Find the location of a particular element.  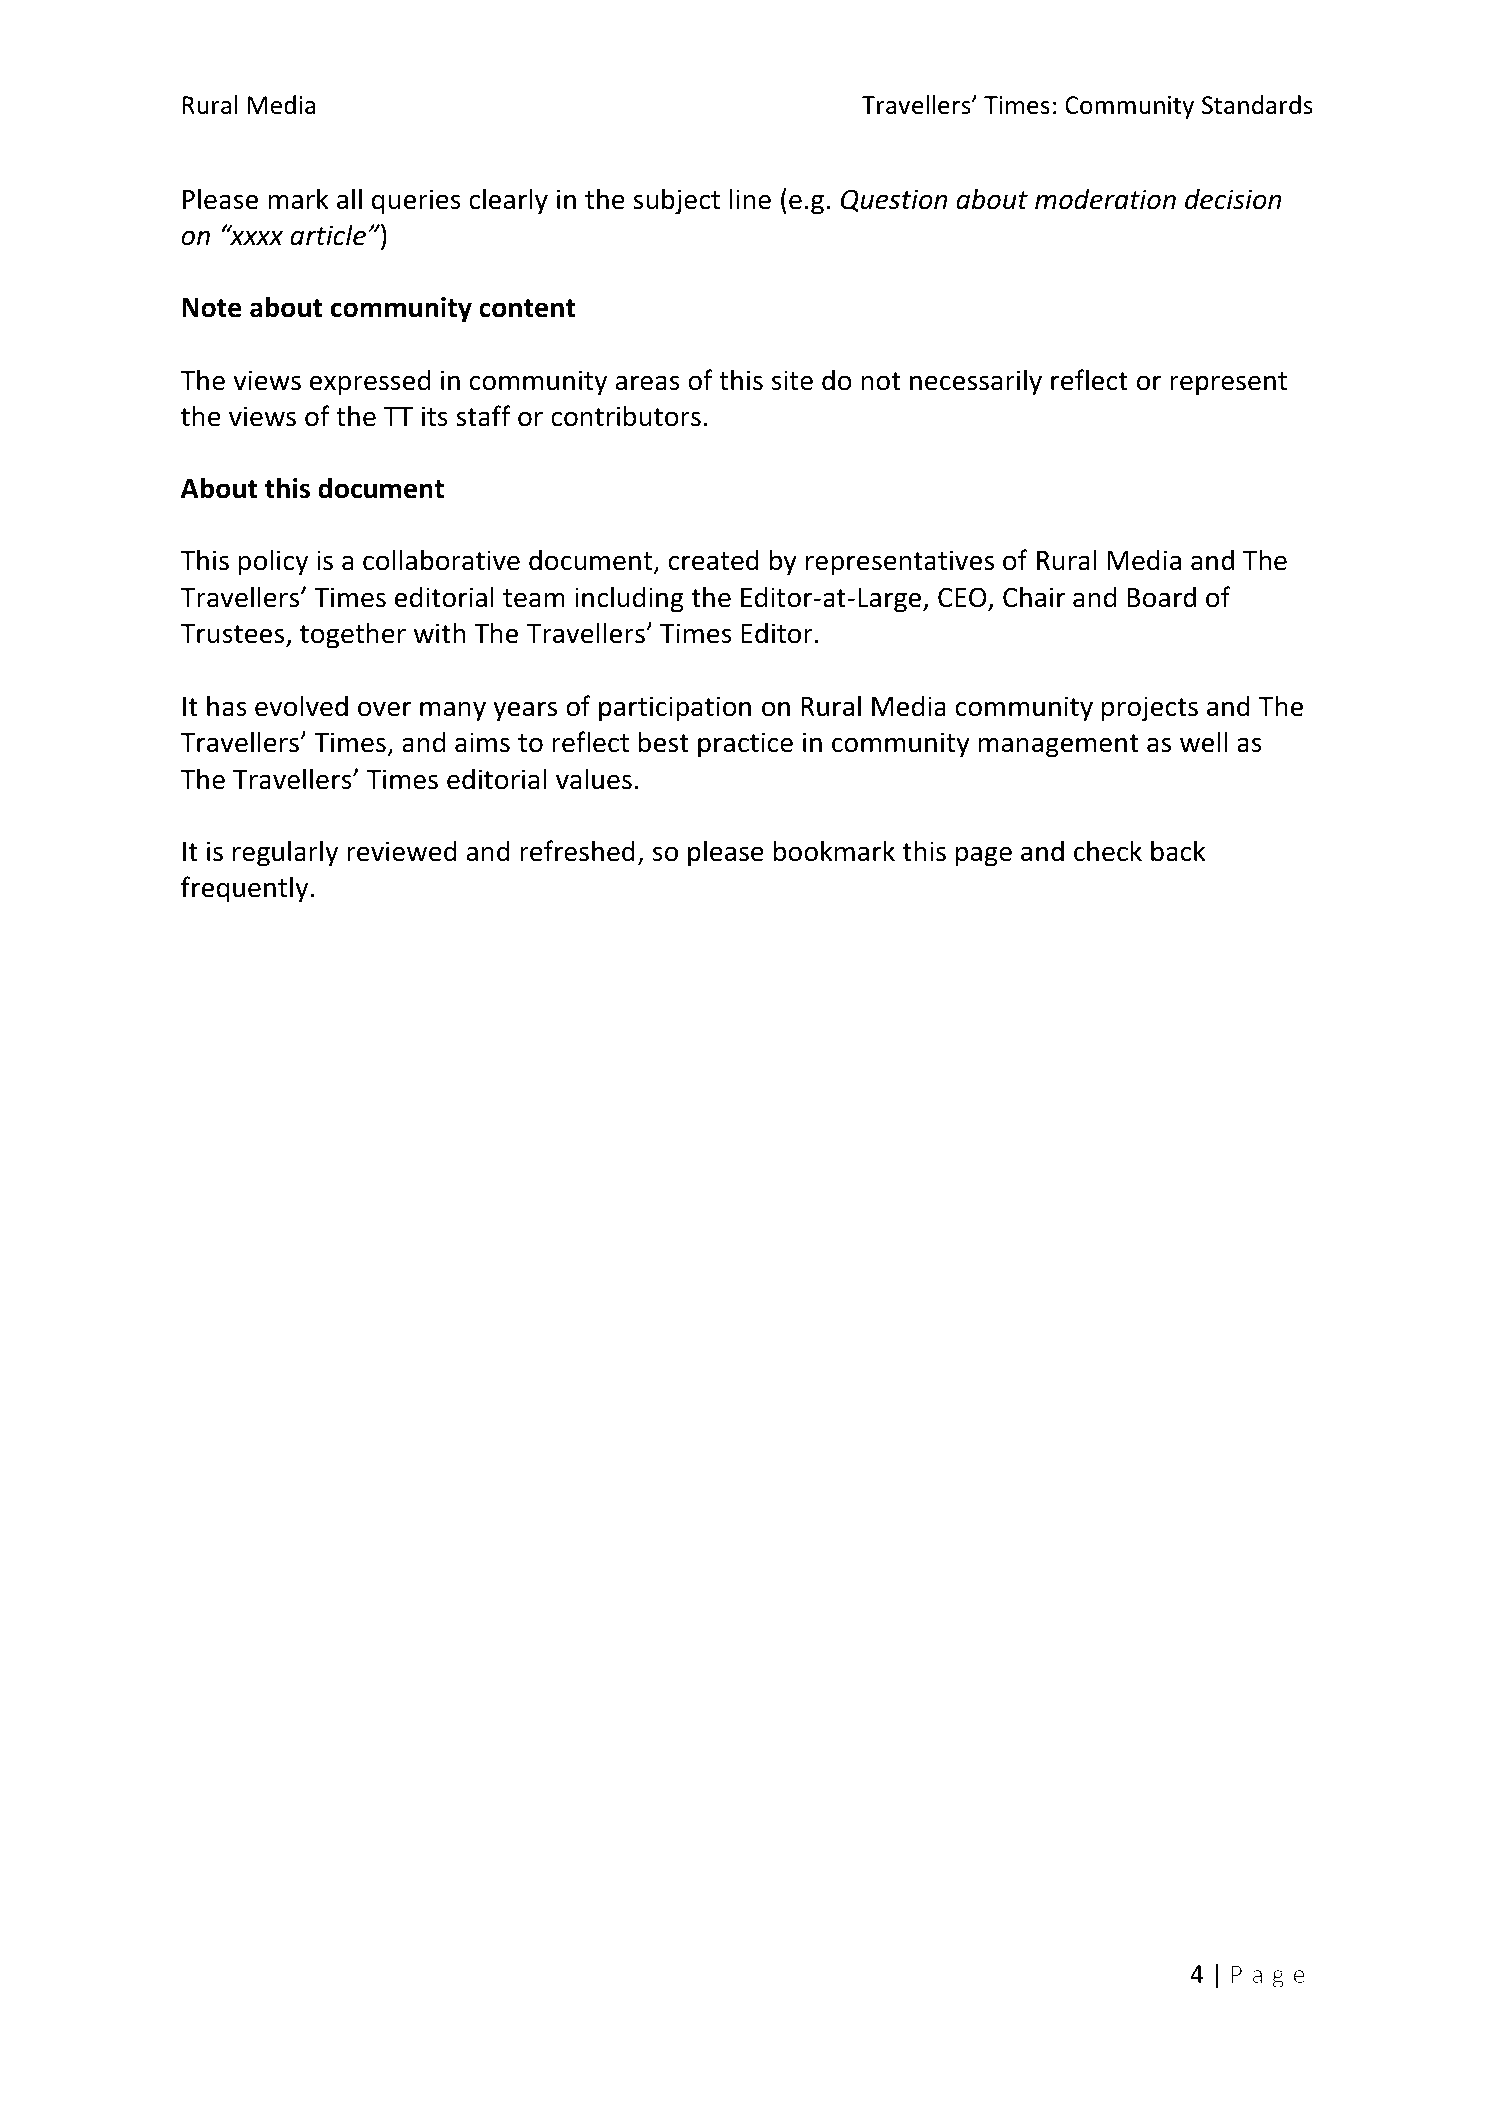

line is located at coordinates (750, 199).
